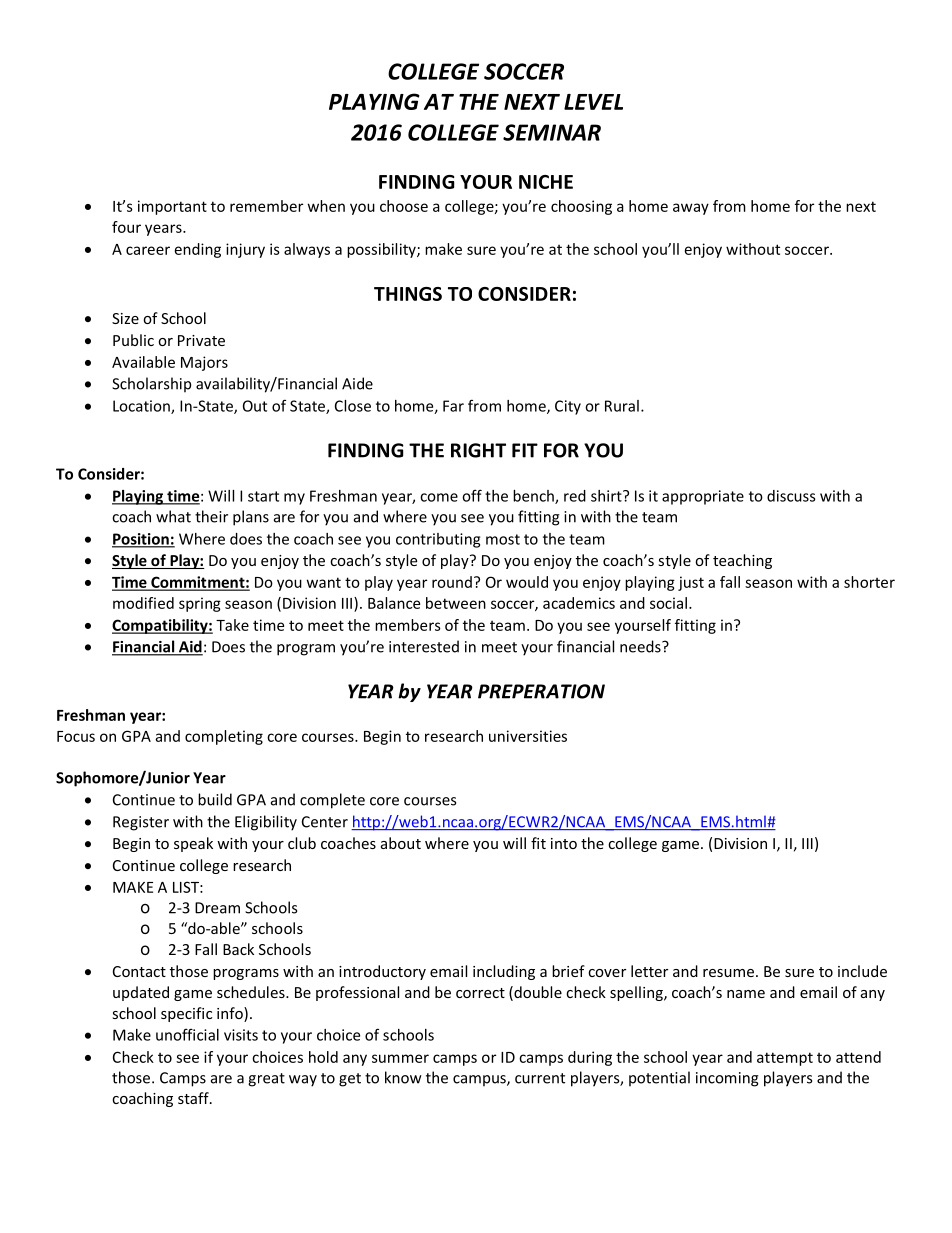 The height and width of the page is (1233, 952). What do you see at coordinates (622, 406) in the page?
I see `Rural` at bounding box center [622, 406].
